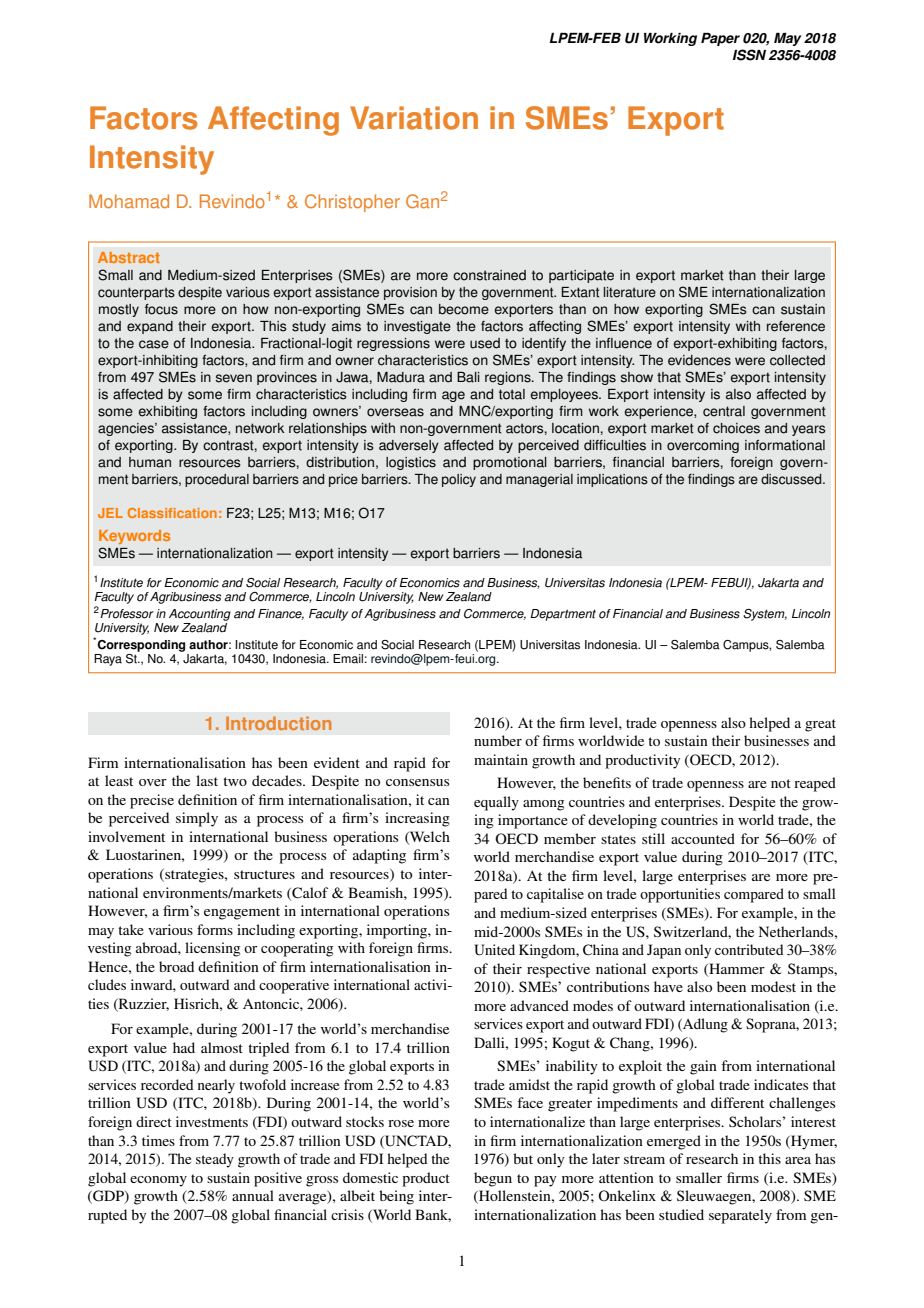  I want to click on ISSN, so click(749, 55).
